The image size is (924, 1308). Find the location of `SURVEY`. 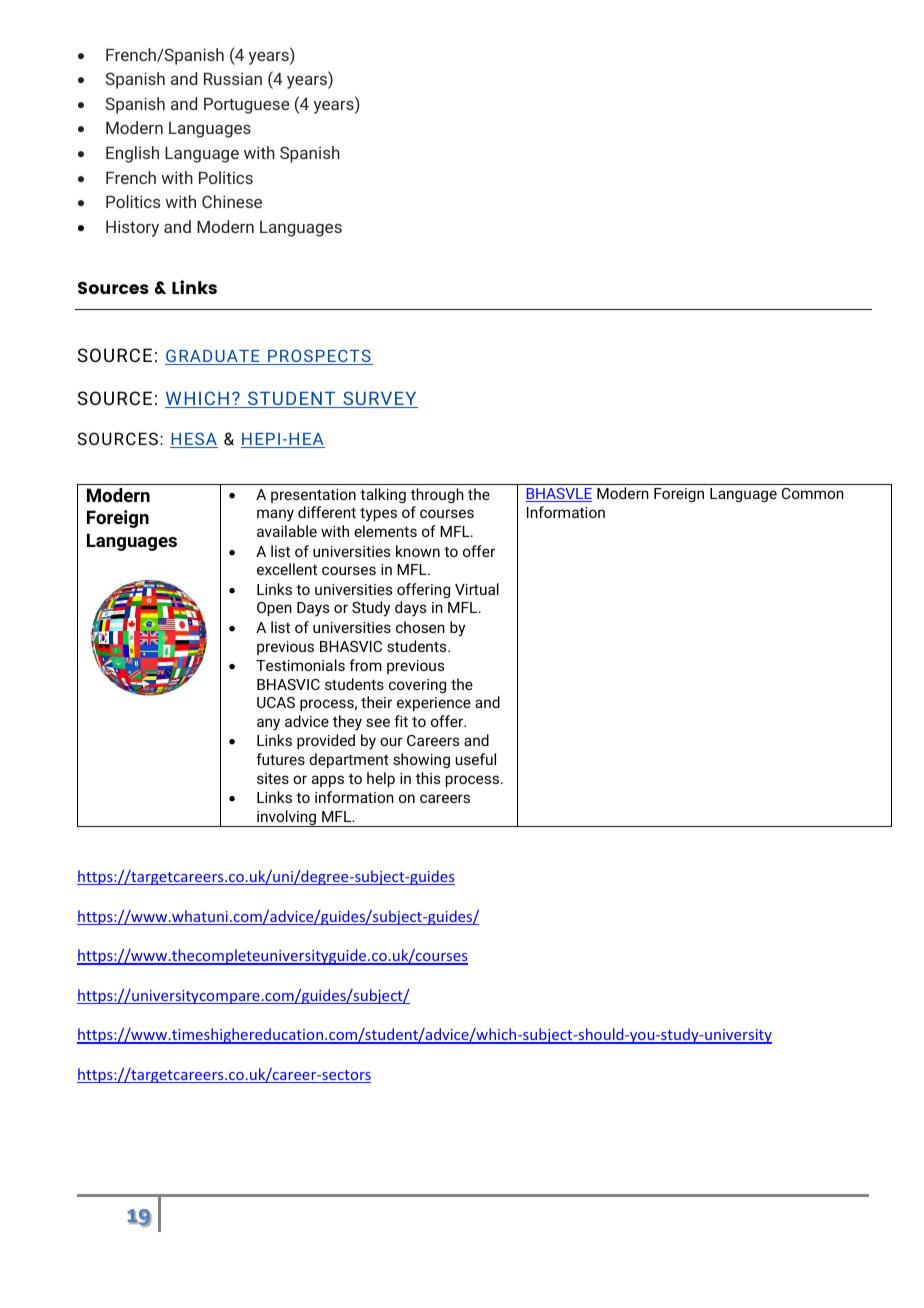

SURVEY is located at coordinates (379, 399).
